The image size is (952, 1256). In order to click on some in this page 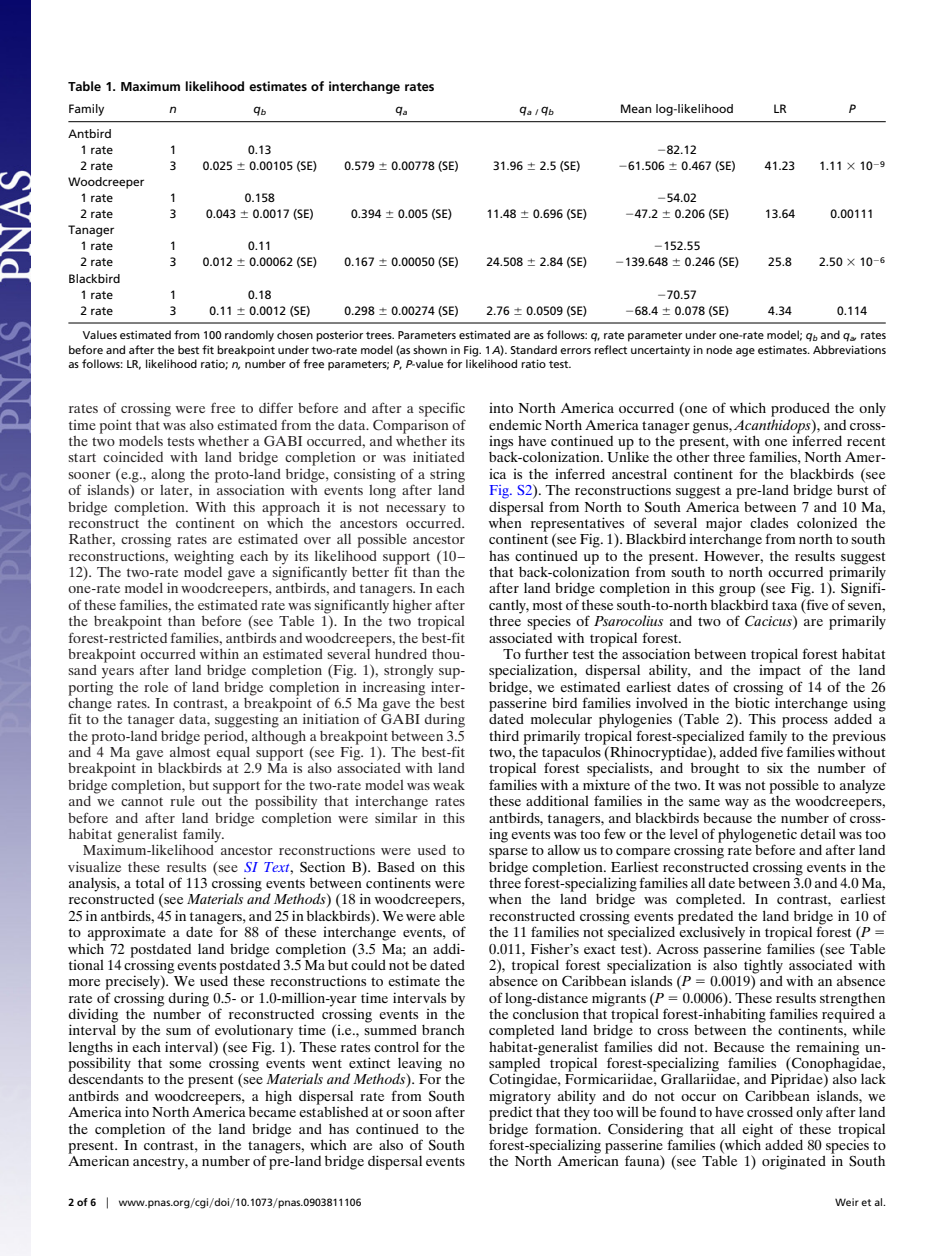, I will do `click(185, 1064)`.
